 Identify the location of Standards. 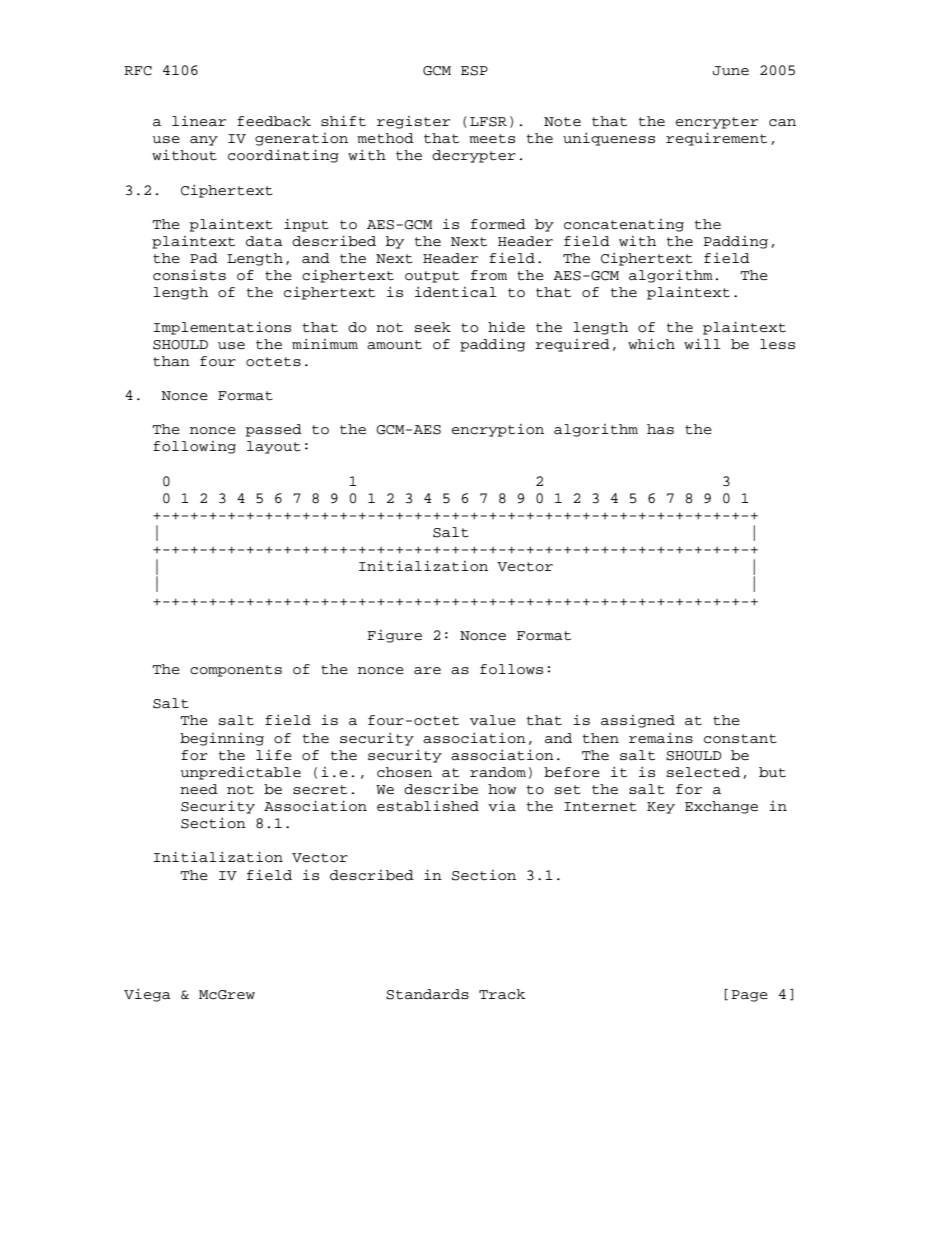
(427, 994).
